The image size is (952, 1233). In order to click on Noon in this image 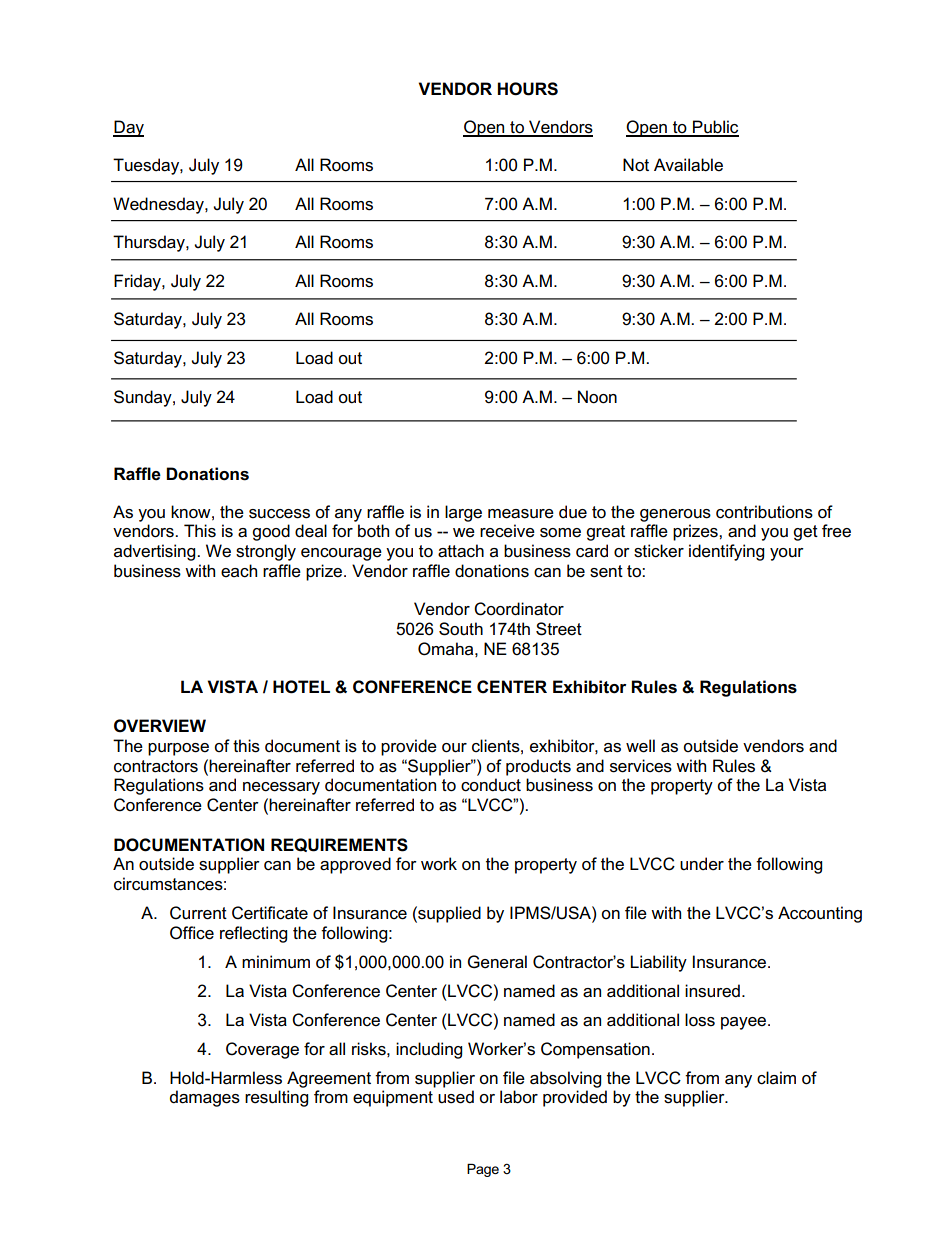, I will do `click(597, 397)`.
